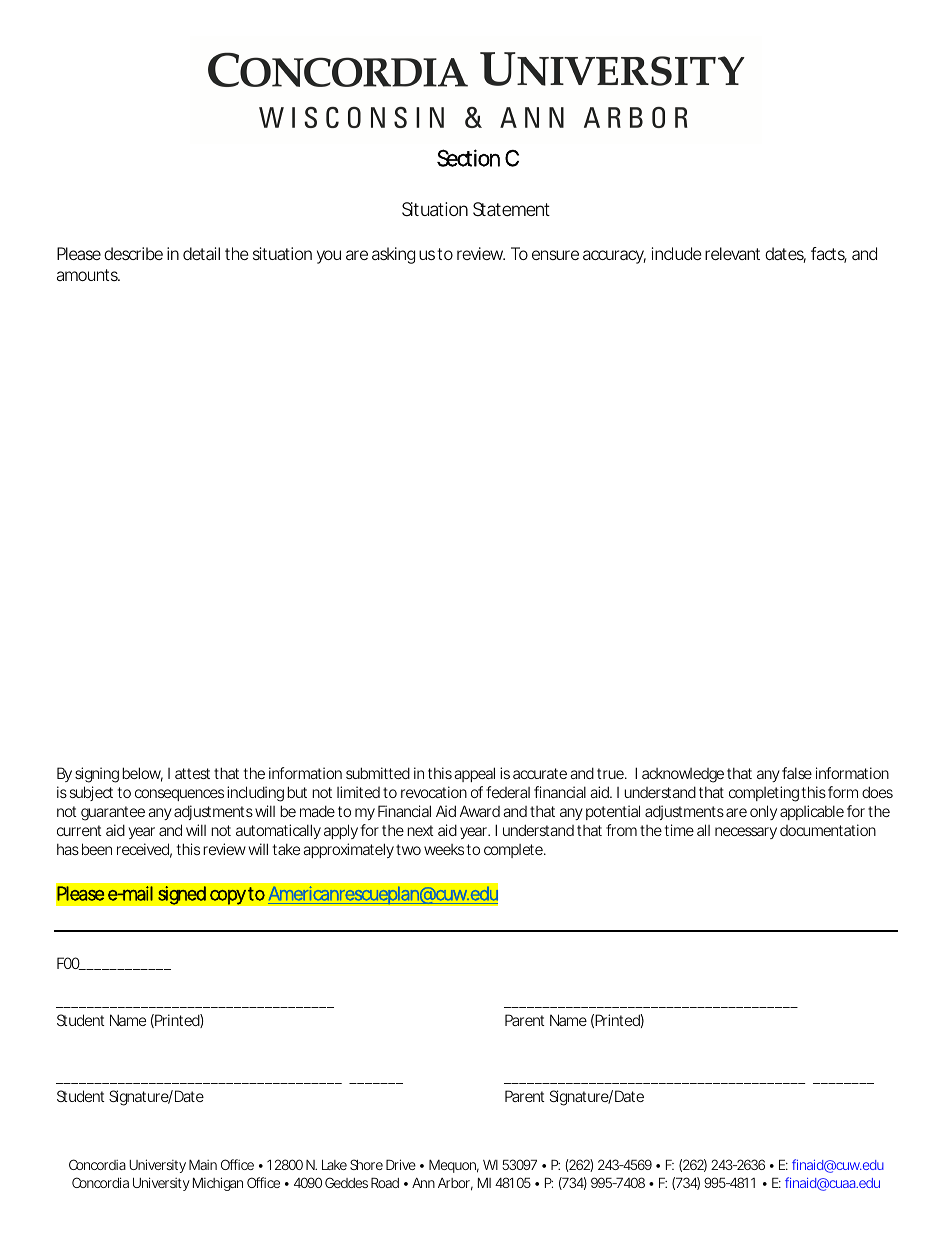 This screenshot has height=1233, width=952. What do you see at coordinates (192, 773) in the screenshot?
I see `attest` at bounding box center [192, 773].
